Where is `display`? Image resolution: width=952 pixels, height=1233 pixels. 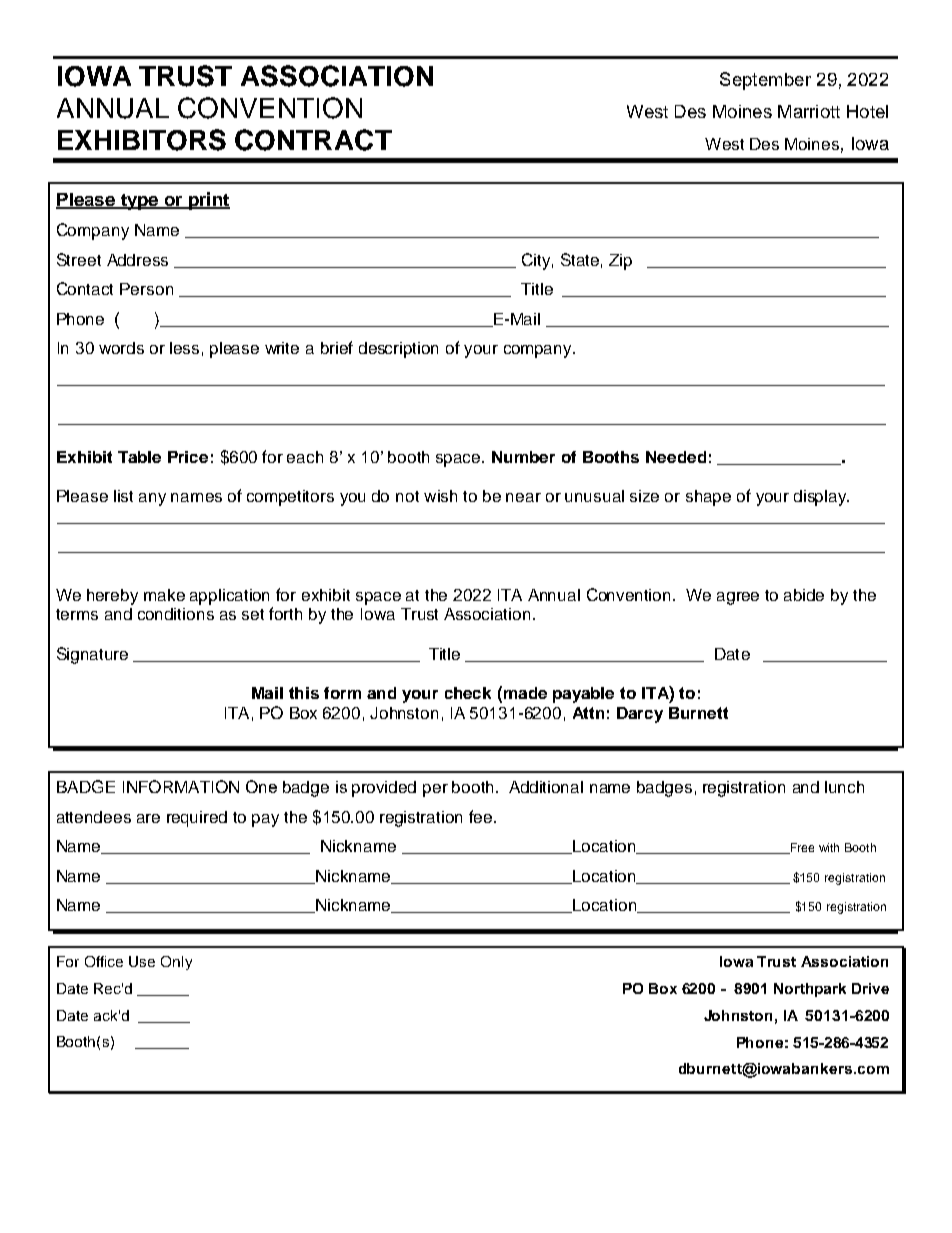 display is located at coordinates (821, 498).
